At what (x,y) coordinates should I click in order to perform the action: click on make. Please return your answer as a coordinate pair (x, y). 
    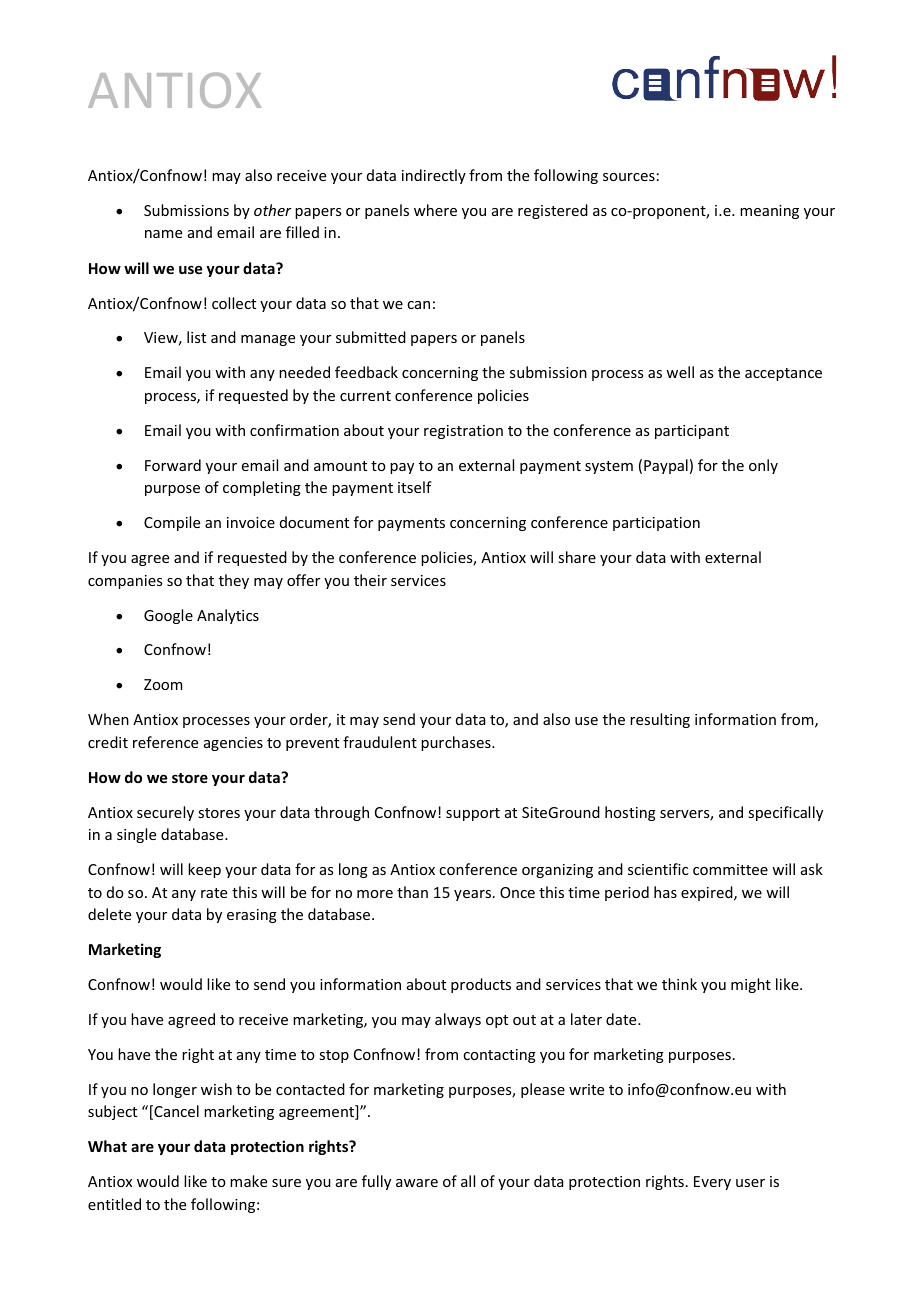
    Looking at the image, I should click on (248, 1181).
